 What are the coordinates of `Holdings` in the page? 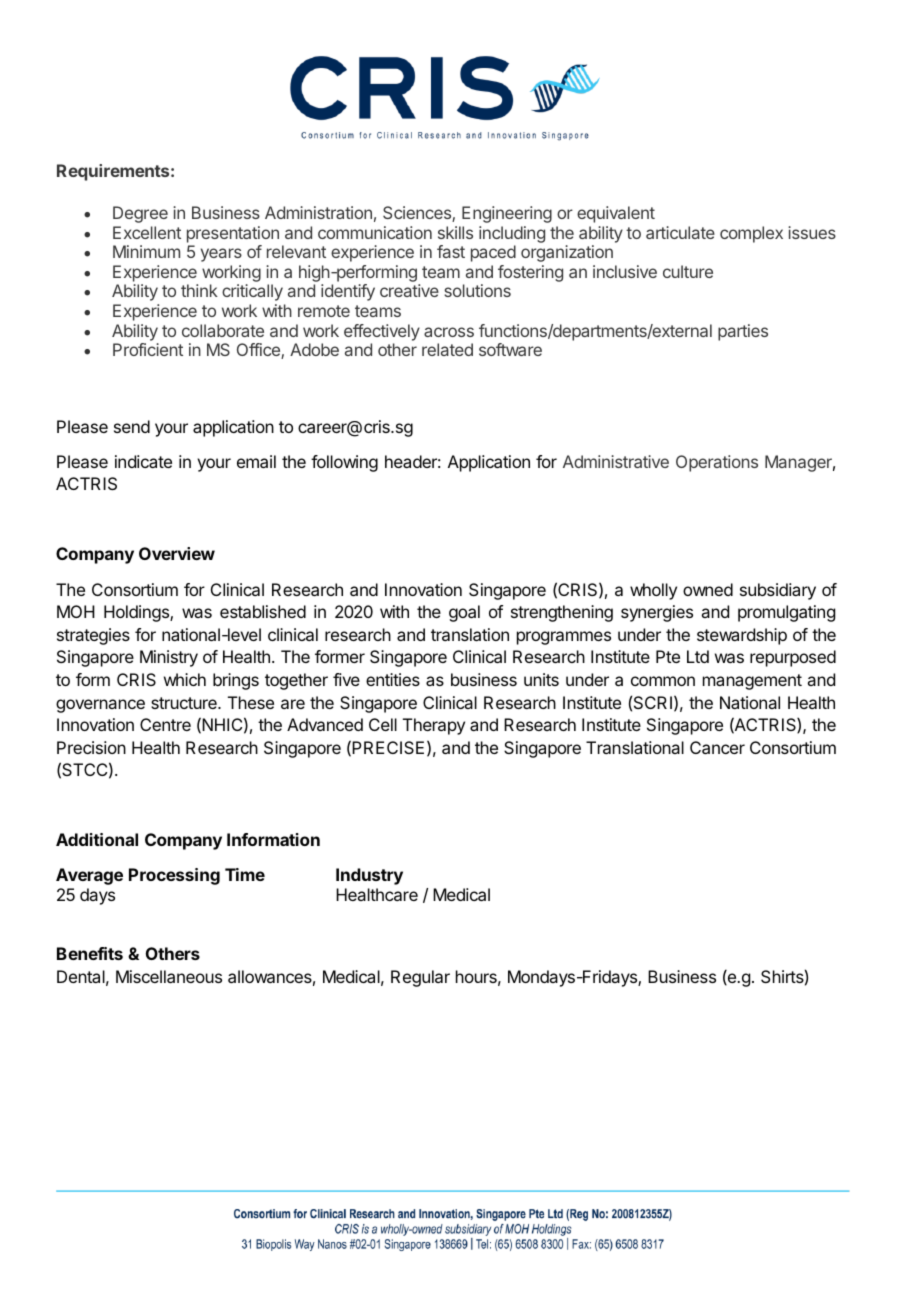 It's located at (137, 613).
